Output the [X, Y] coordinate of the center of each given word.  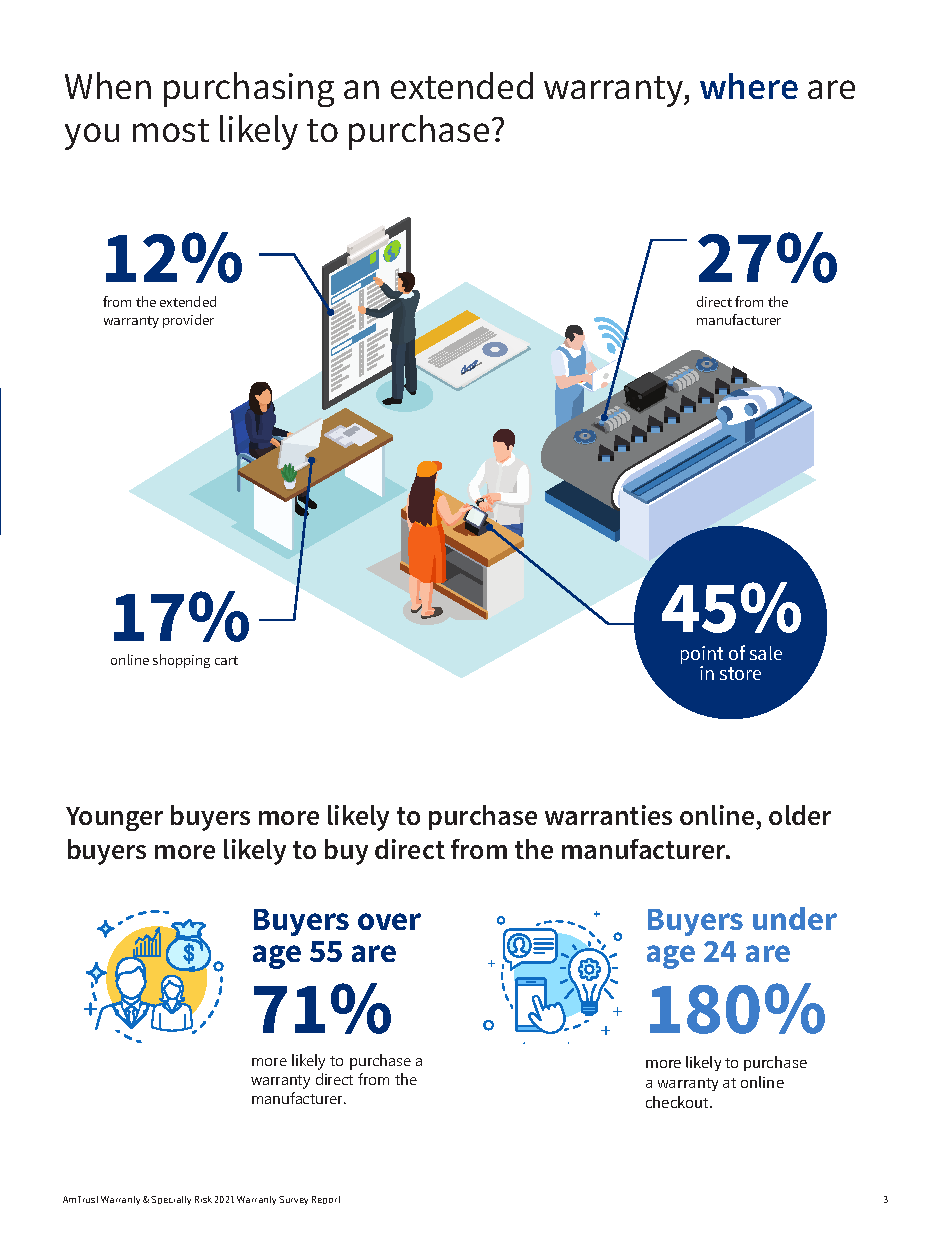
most [171, 130]
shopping [181, 661]
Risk [203, 1199]
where [749, 86]
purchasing [249, 89]
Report [326, 1200]
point [702, 656]
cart [226, 660]
